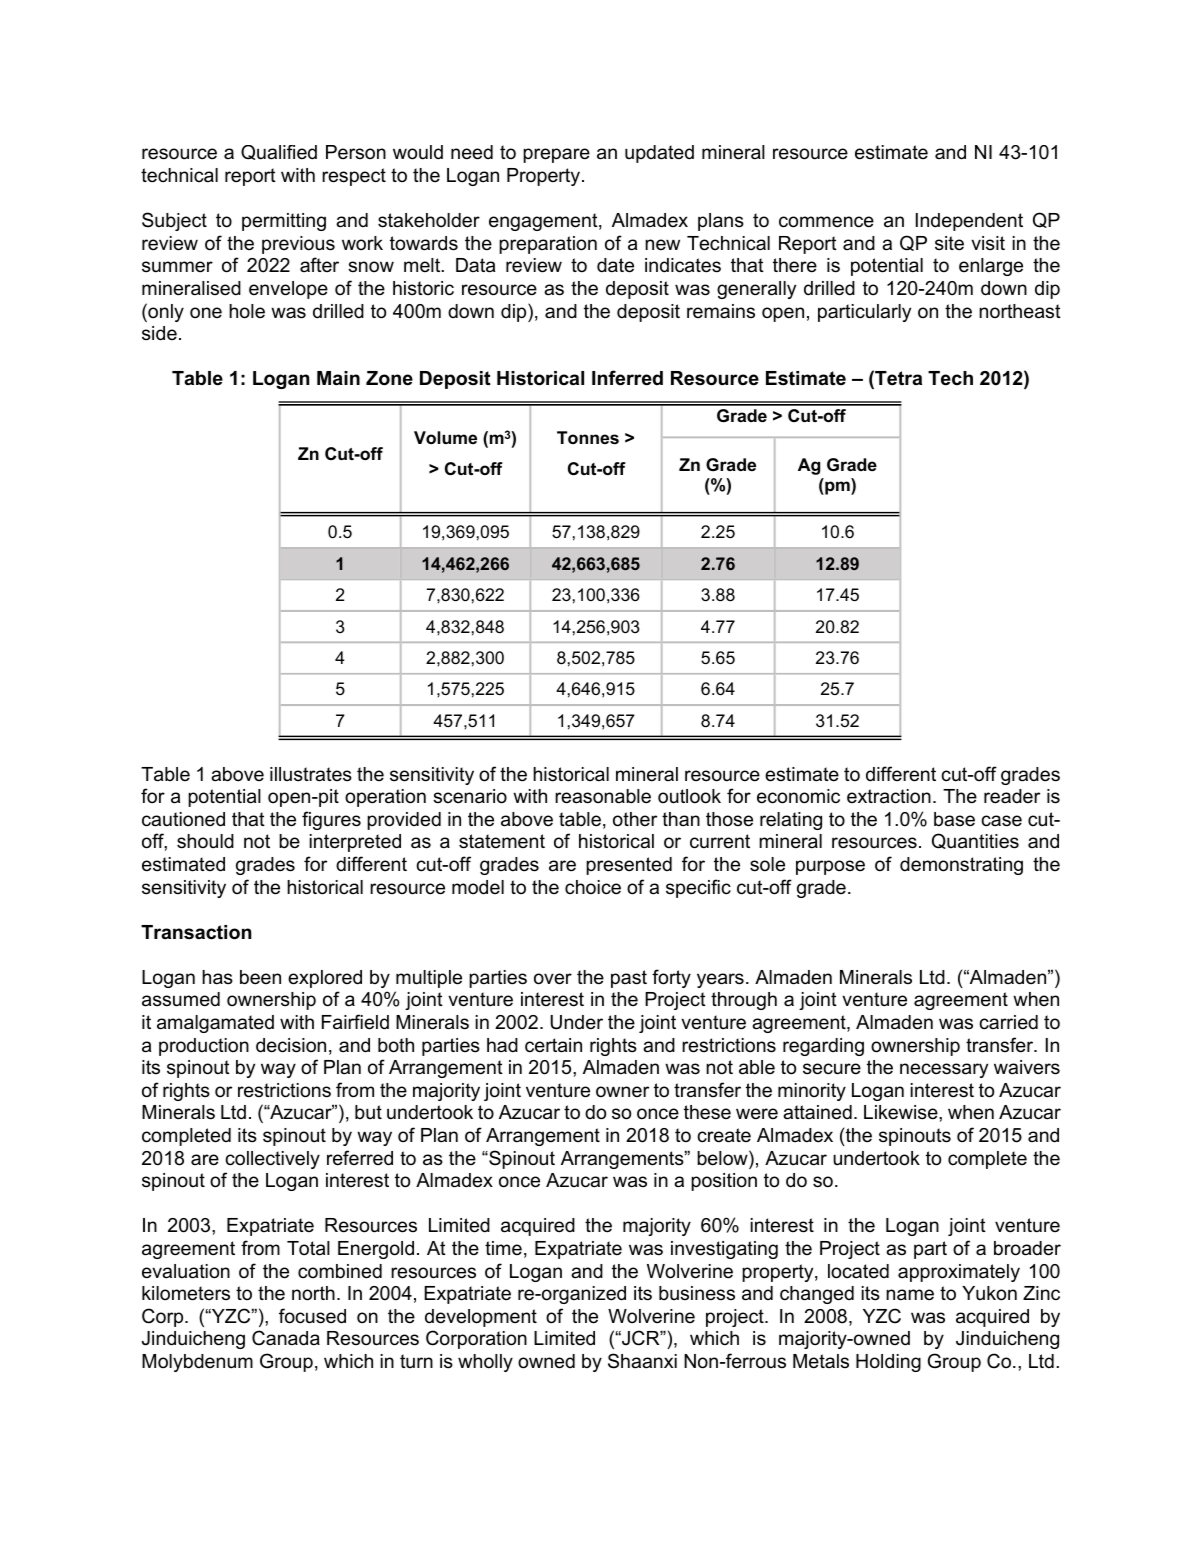 The image size is (1202, 1556). What do you see at coordinates (556, 155) in the document?
I see `prepare` at bounding box center [556, 155].
